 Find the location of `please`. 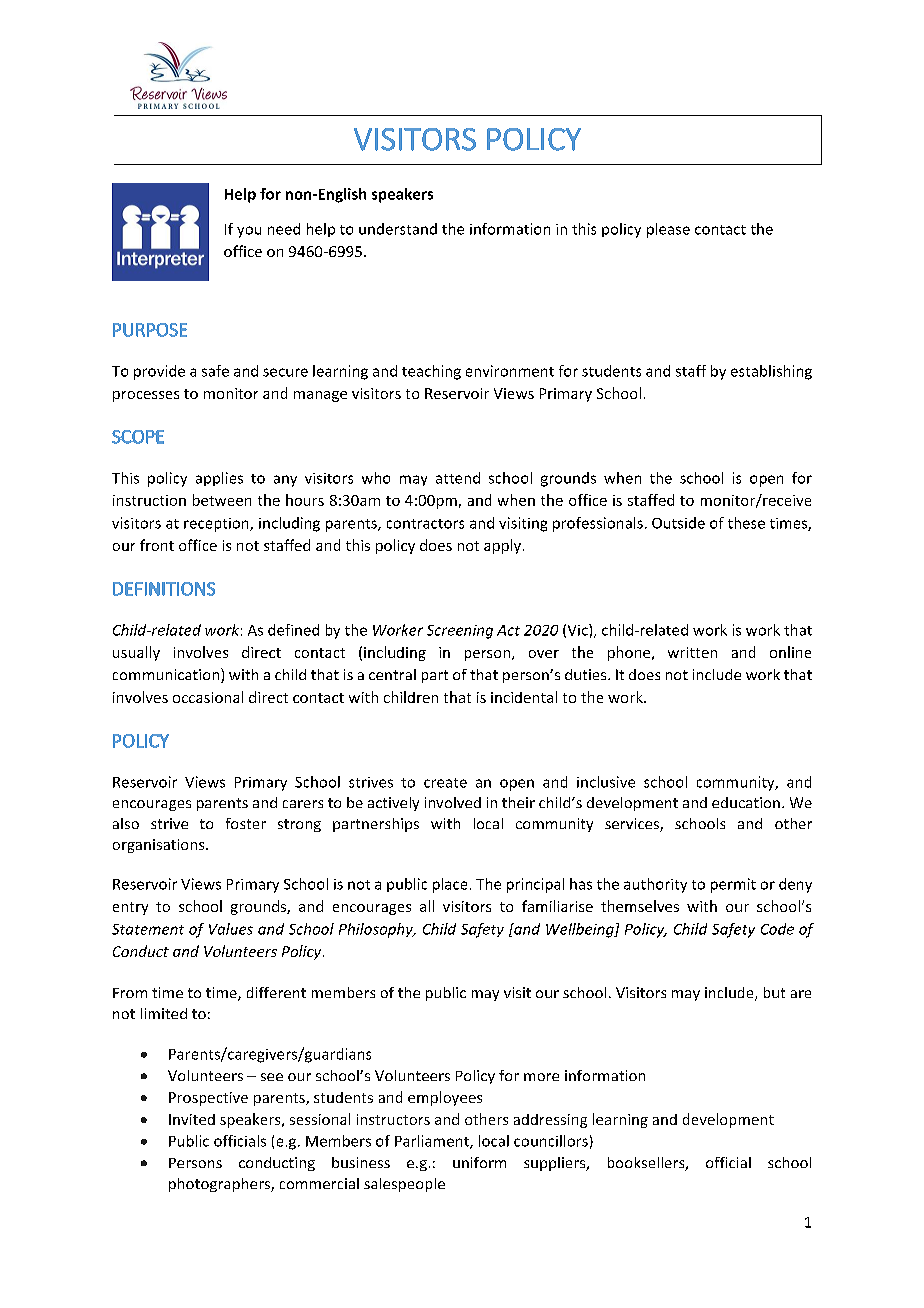

please is located at coordinates (668, 230).
